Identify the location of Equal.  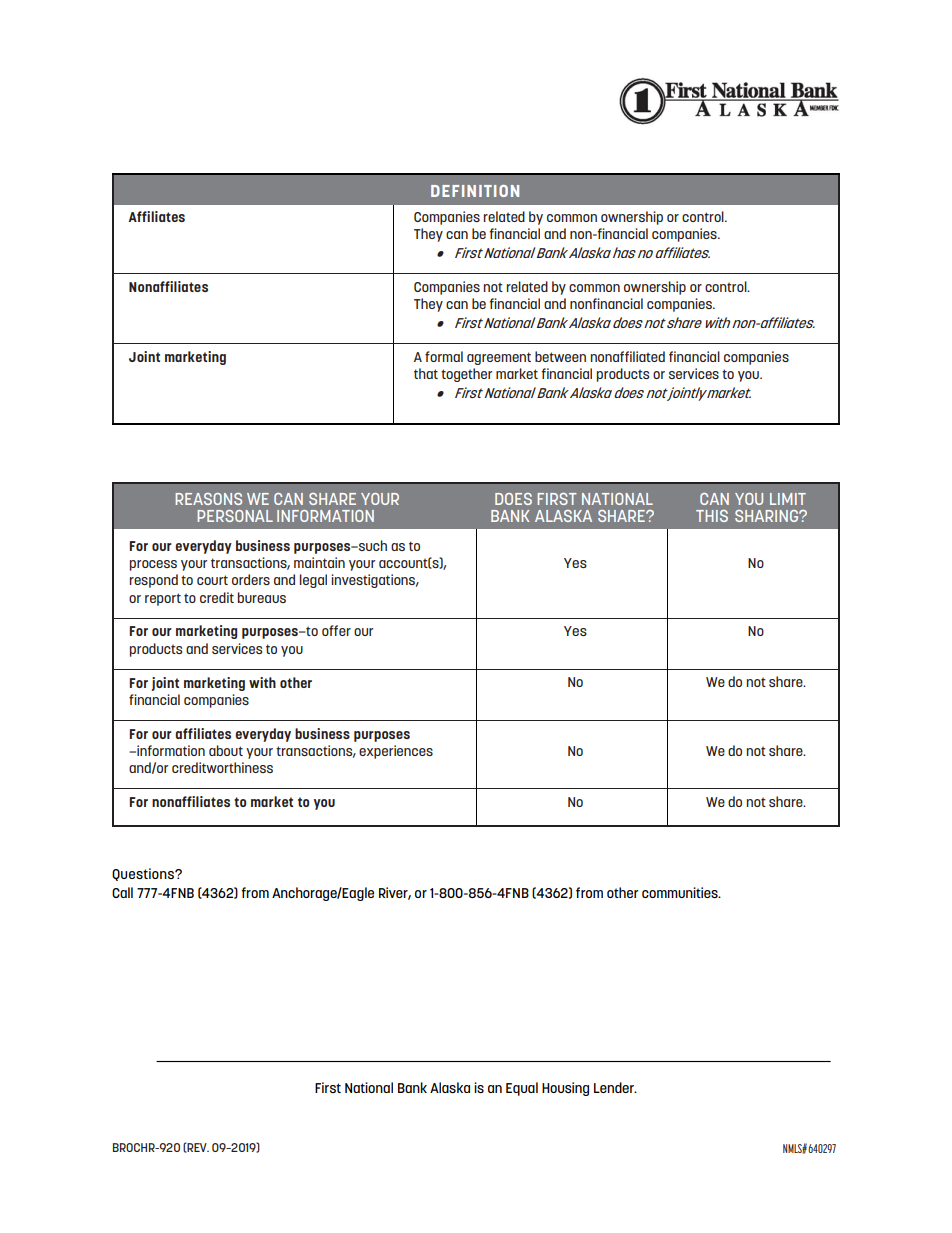
(522, 1089).
